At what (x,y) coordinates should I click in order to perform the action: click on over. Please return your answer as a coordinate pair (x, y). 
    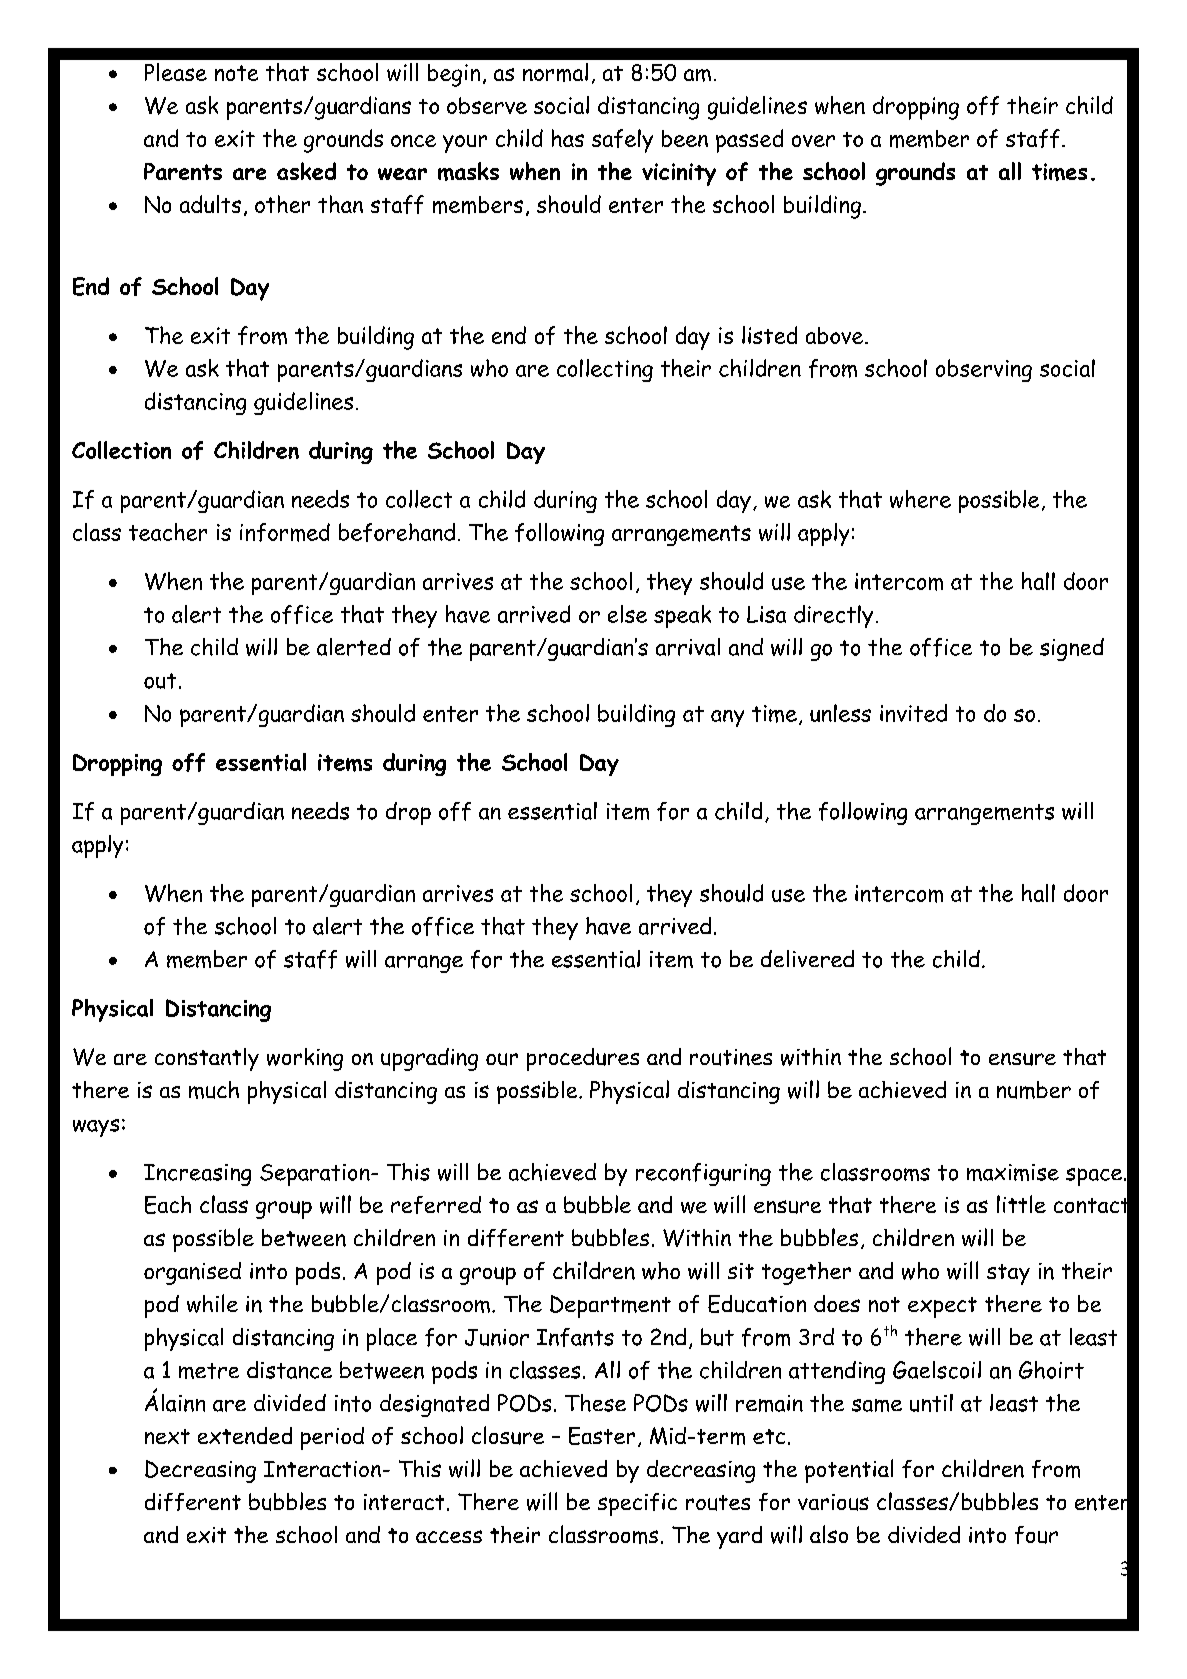
    Looking at the image, I should click on (813, 141).
